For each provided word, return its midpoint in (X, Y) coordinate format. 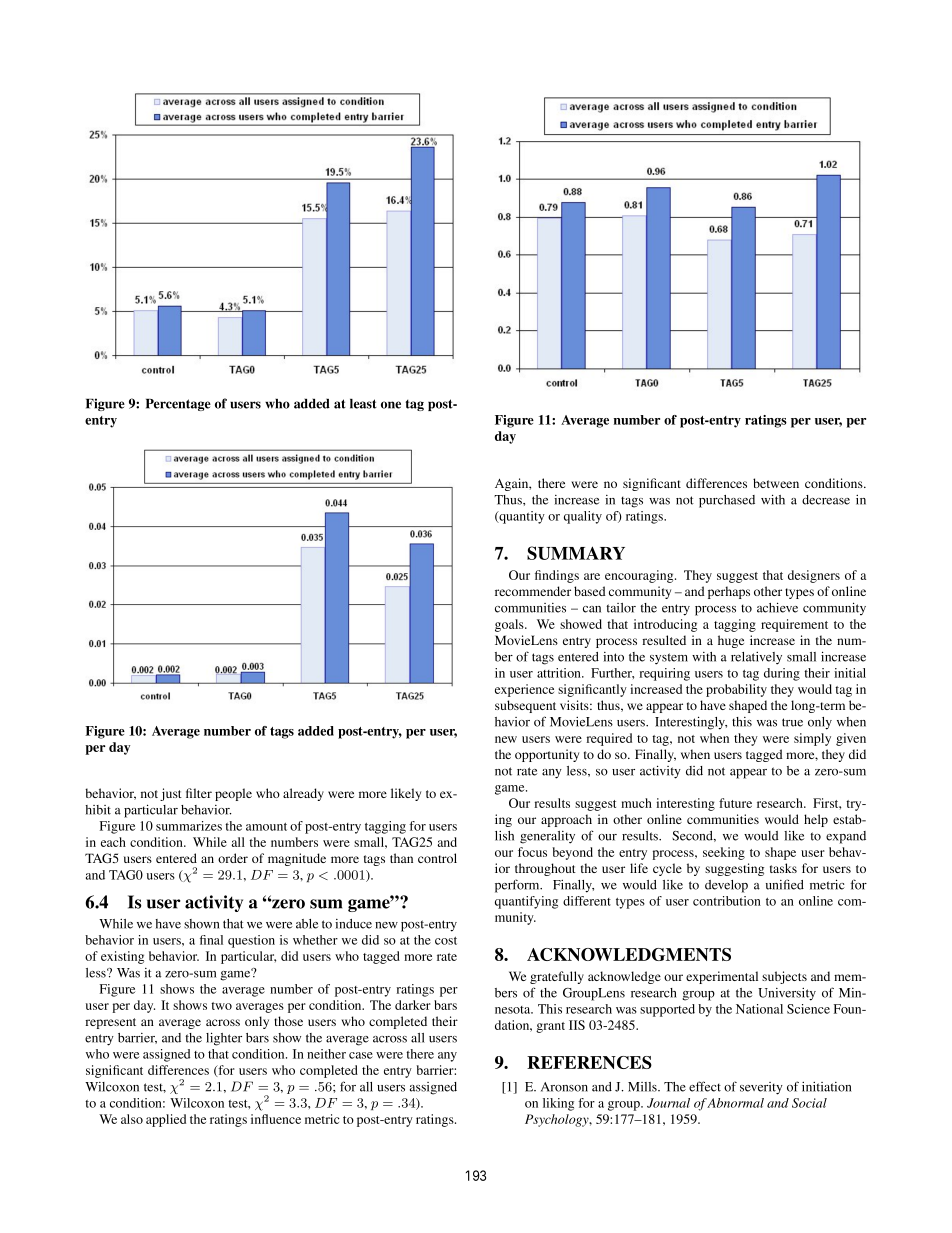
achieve (777, 607)
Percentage (178, 405)
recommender (533, 591)
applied (166, 1120)
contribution (727, 901)
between (776, 483)
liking (558, 1104)
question (251, 941)
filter (199, 793)
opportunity (547, 755)
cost (446, 941)
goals (510, 625)
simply (812, 739)
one (391, 405)
